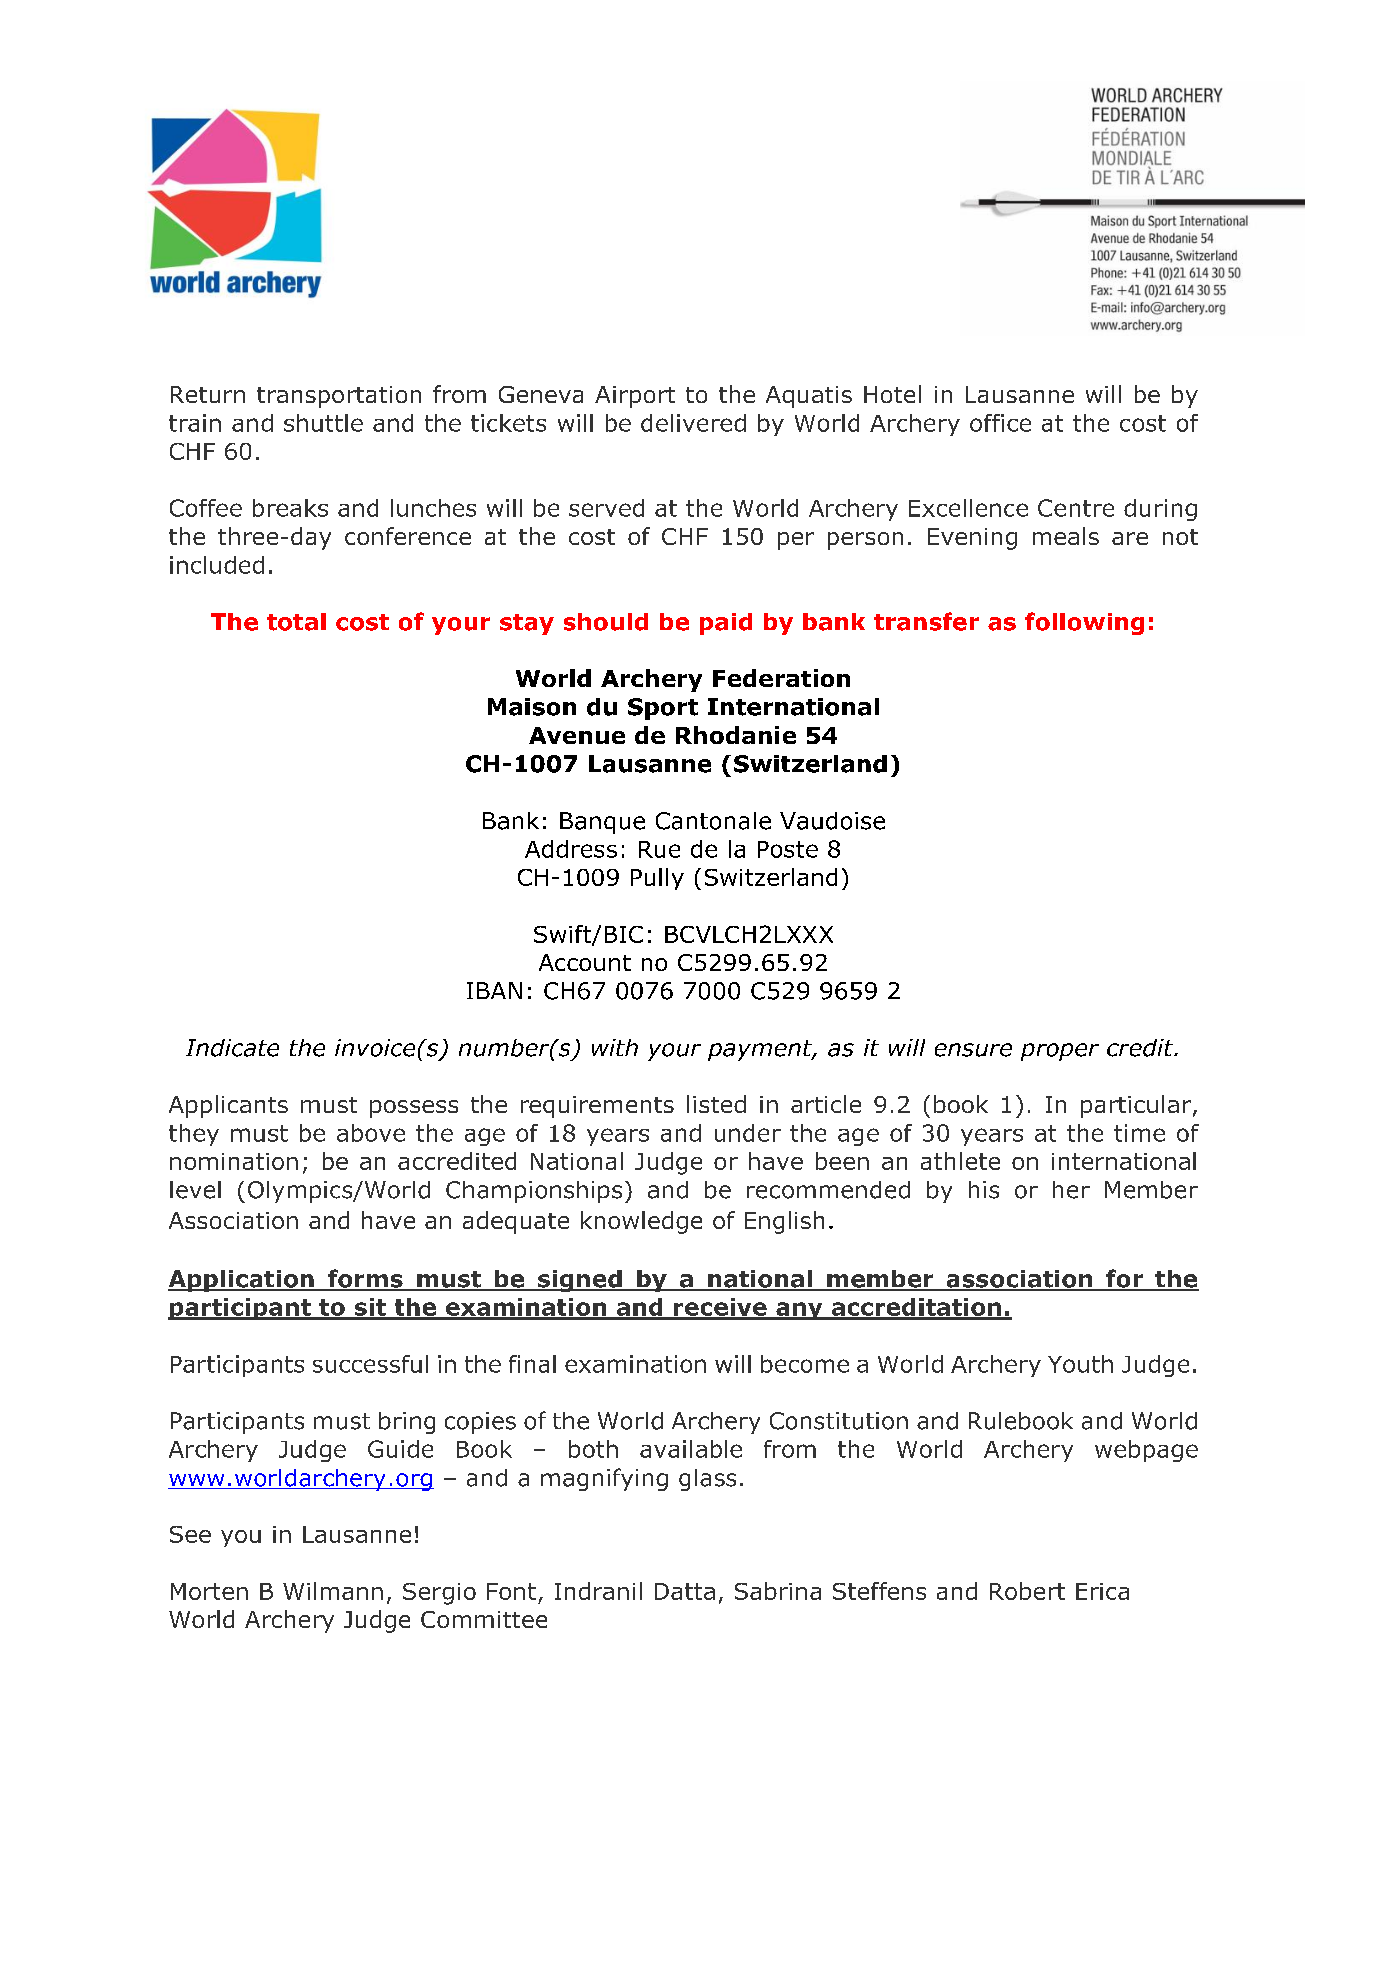 Image resolution: width=1391 pixels, height=1967 pixels. Describe the element at coordinates (571, 849) in the document. I see `Address` at that location.
